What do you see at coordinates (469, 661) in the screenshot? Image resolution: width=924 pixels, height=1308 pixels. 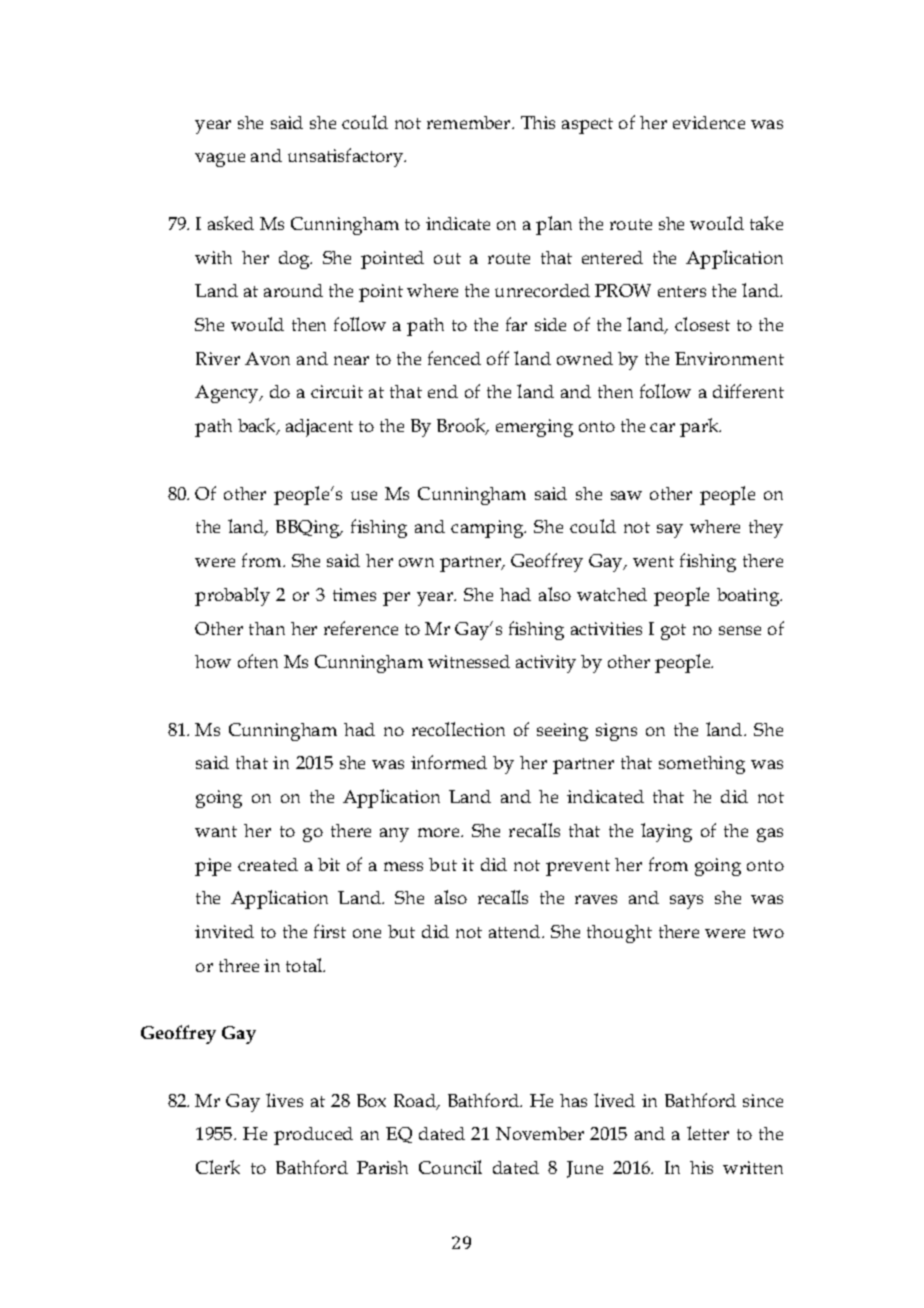 I see `witnessed` at bounding box center [469, 661].
